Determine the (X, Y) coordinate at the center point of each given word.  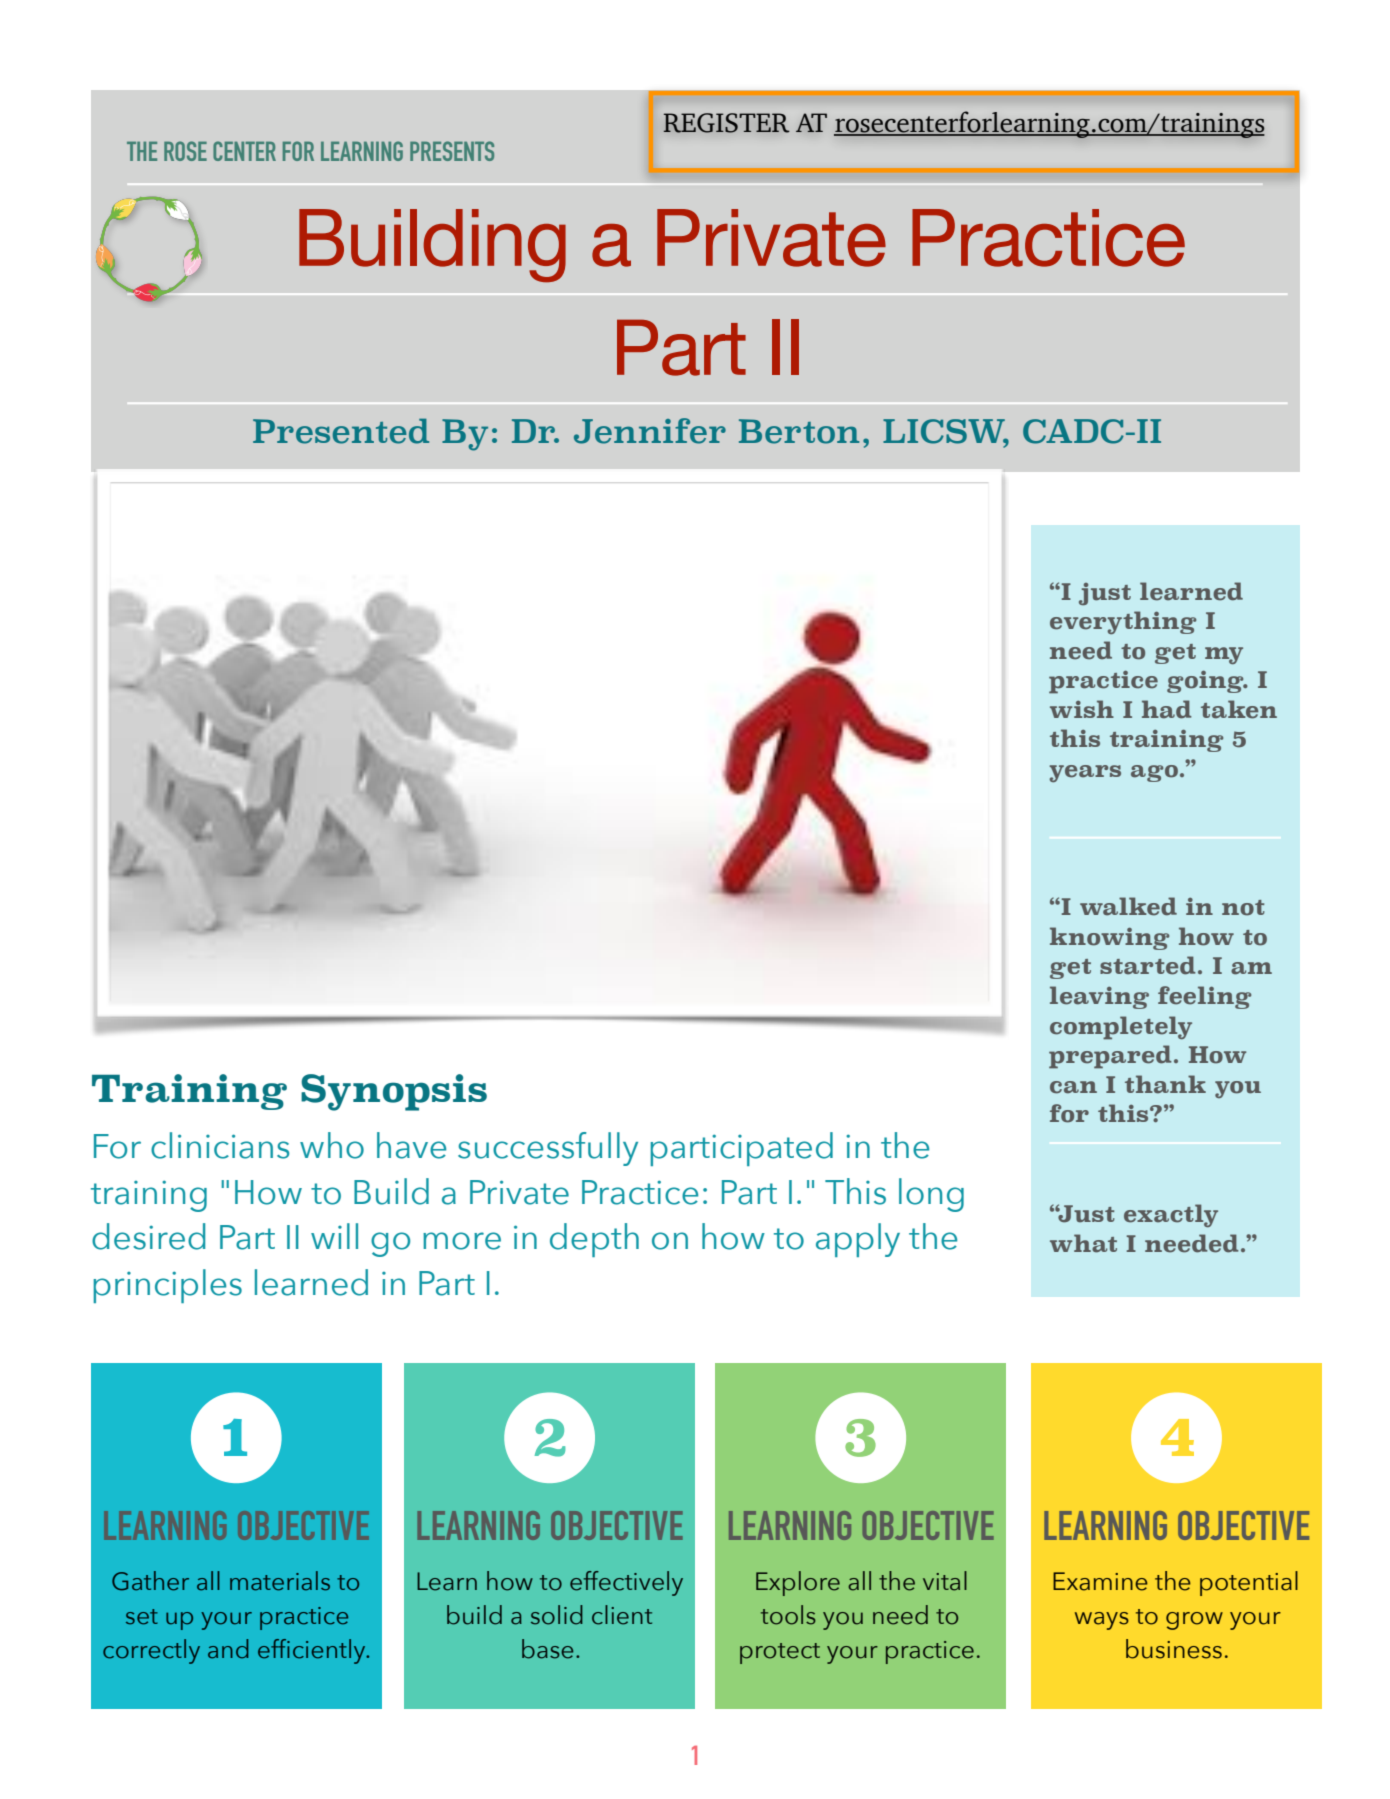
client (622, 1615)
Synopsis (394, 1092)
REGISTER (726, 123)
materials (280, 1581)
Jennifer (650, 431)
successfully (548, 1149)
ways (1102, 1621)
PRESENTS (452, 151)
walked (1128, 906)
